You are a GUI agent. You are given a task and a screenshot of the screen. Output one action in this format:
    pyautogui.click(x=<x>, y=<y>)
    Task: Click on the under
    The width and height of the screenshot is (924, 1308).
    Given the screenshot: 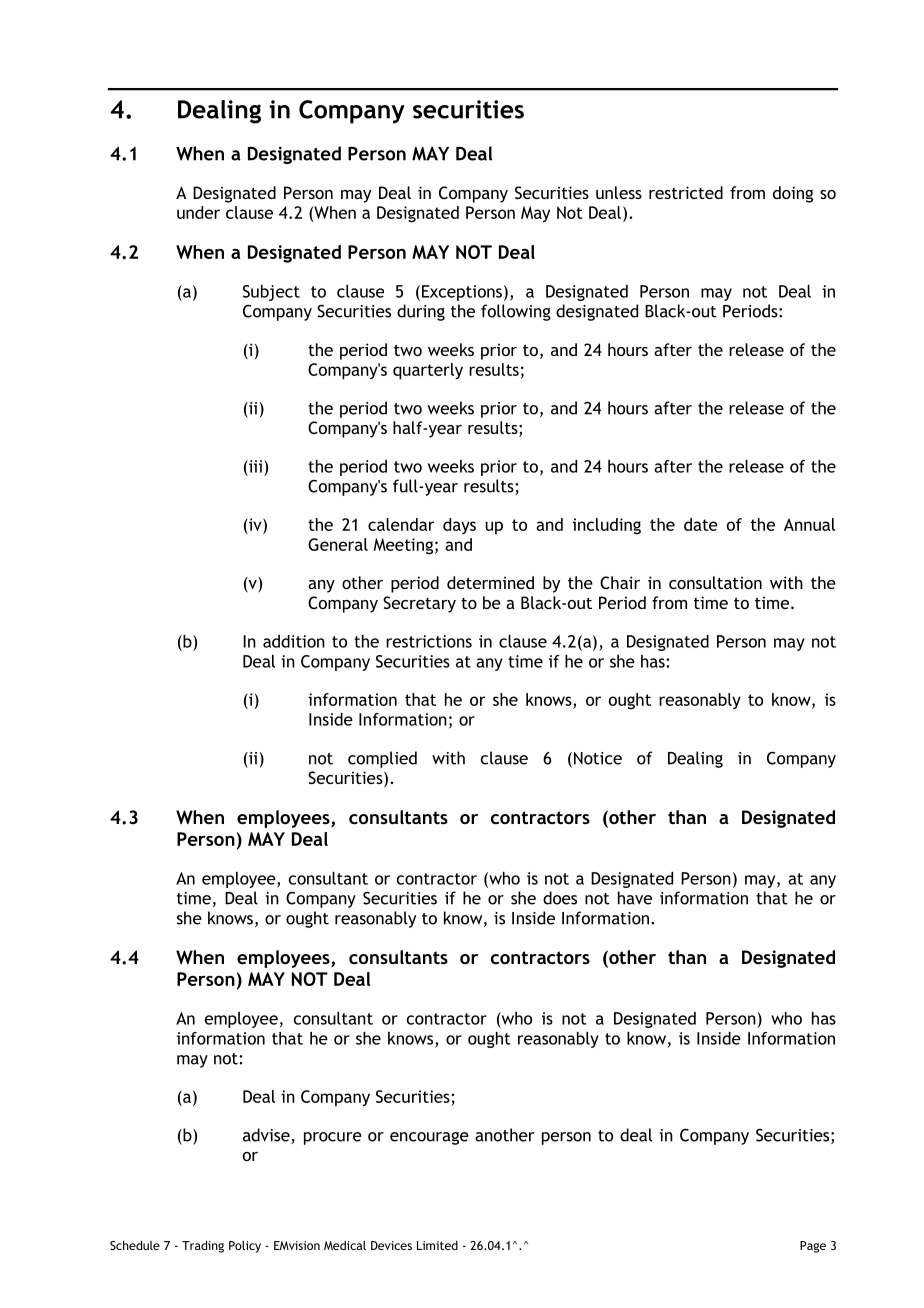 What is the action you would take?
    pyautogui.click(x=198, y=212)
